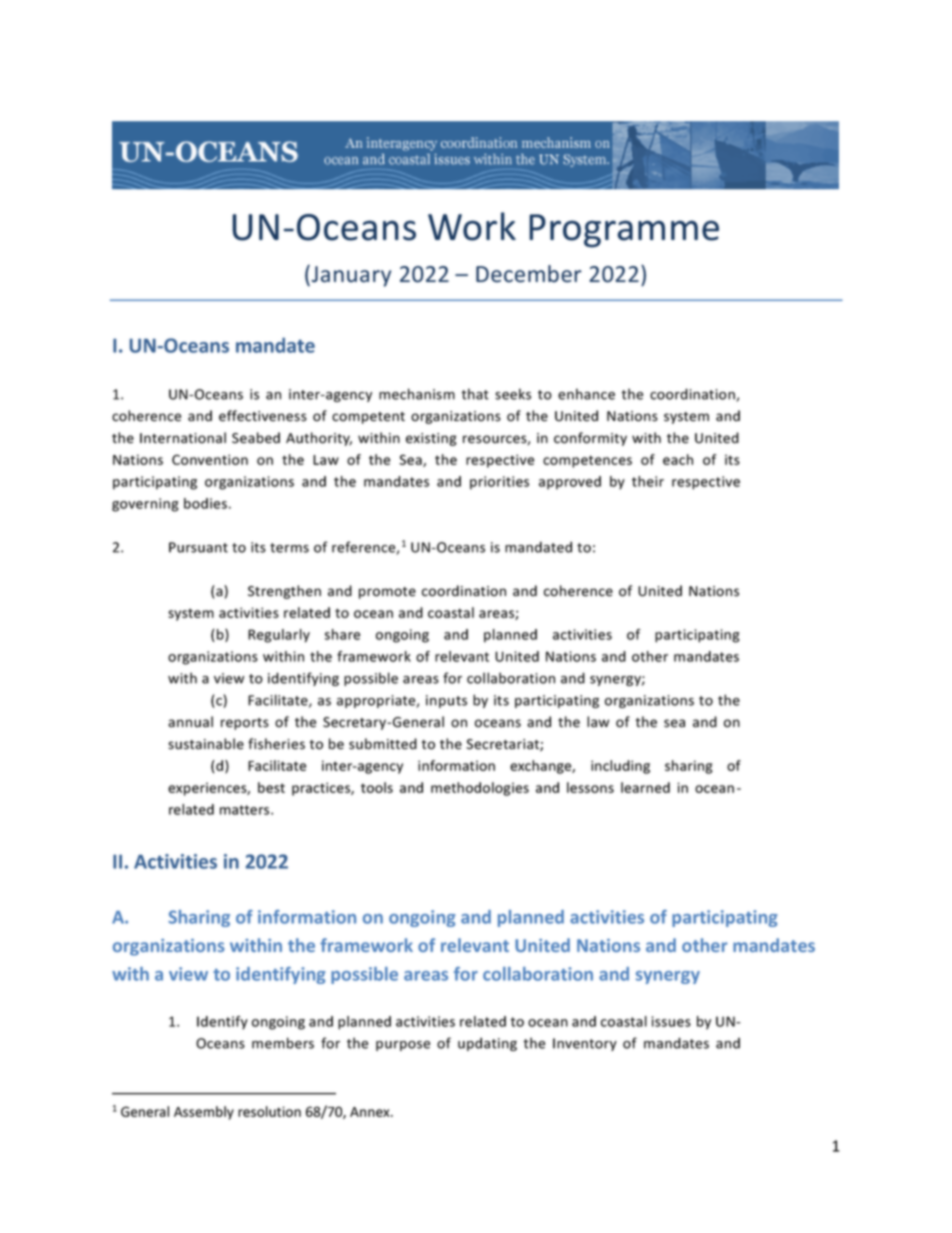 Image resolution: width=952 pixels, height=1233 pixels. Describe the element at coordinates (624, 231) in the page. I see `Programme` at that location.
